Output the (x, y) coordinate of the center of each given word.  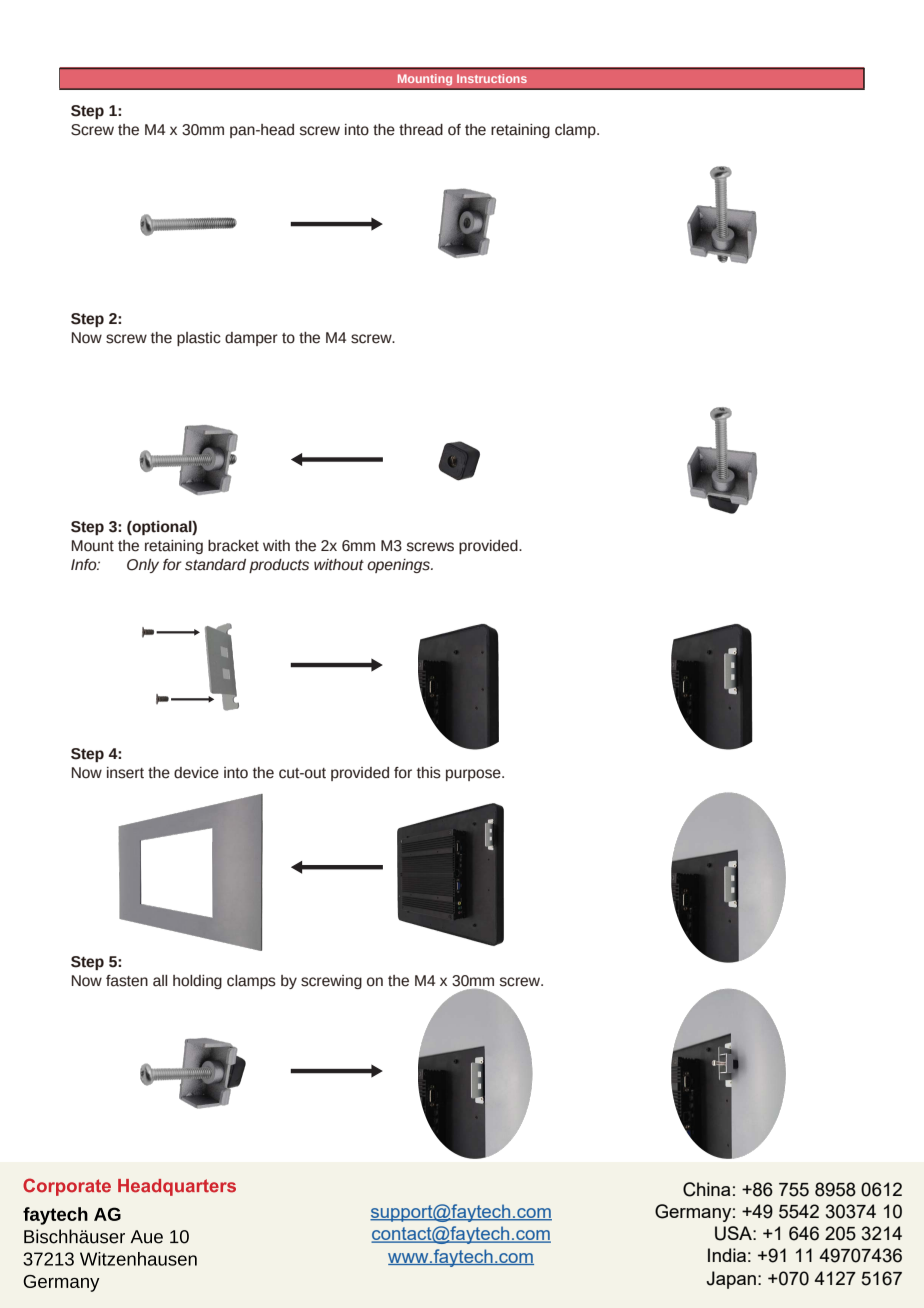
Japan (731, 1280)
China (706, 1189)
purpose (474, 775)
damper (251, 339)
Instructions (492, 78)
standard (215, 565)
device (196, 773)
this (429, 773)
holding (197, 982)
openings (399, 566)
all (160, 981)
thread (421, 130)
